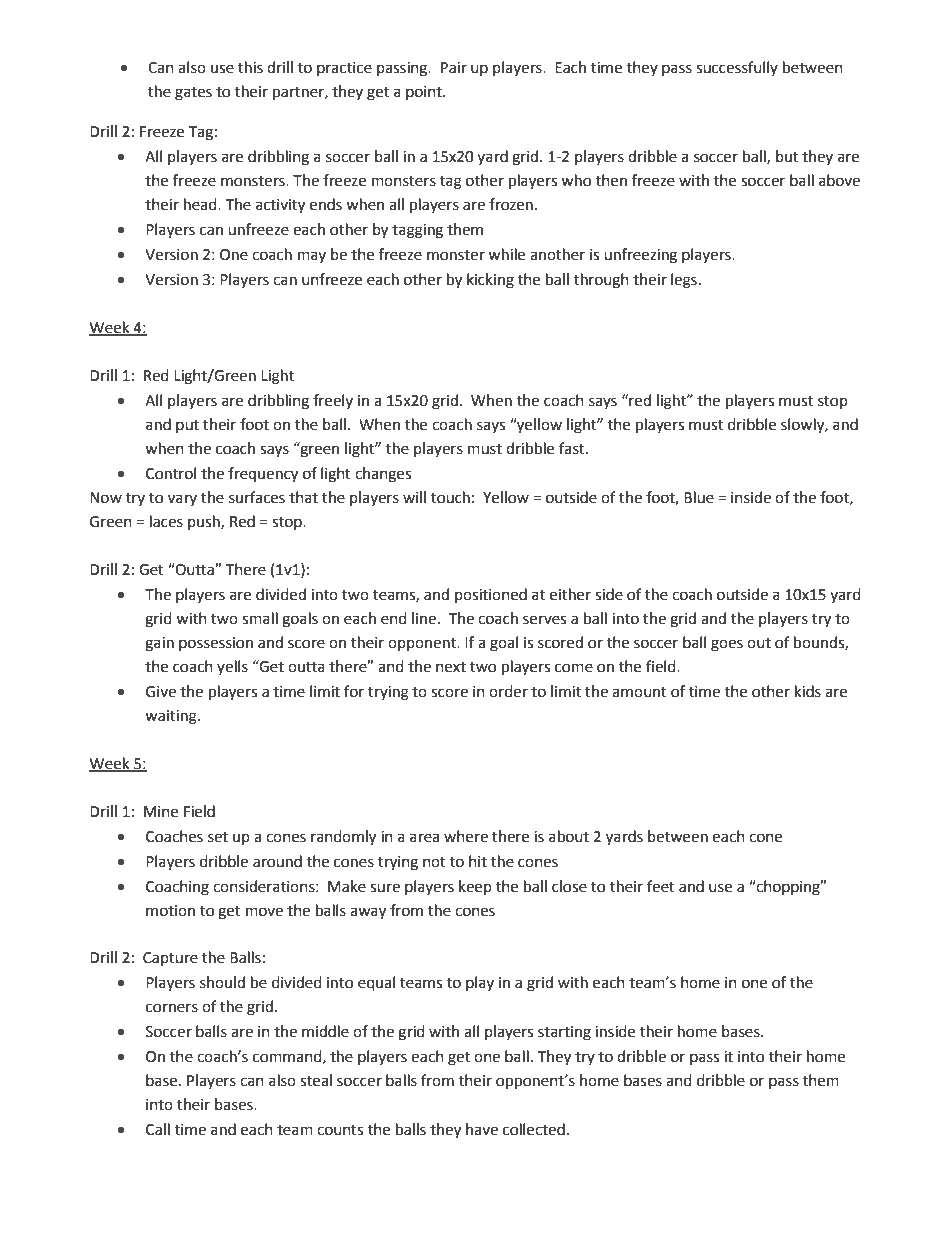 This image has width=952, height=1233. Describe the element at coordinates (564, 1033) in the image. I see `starting` at that location.
